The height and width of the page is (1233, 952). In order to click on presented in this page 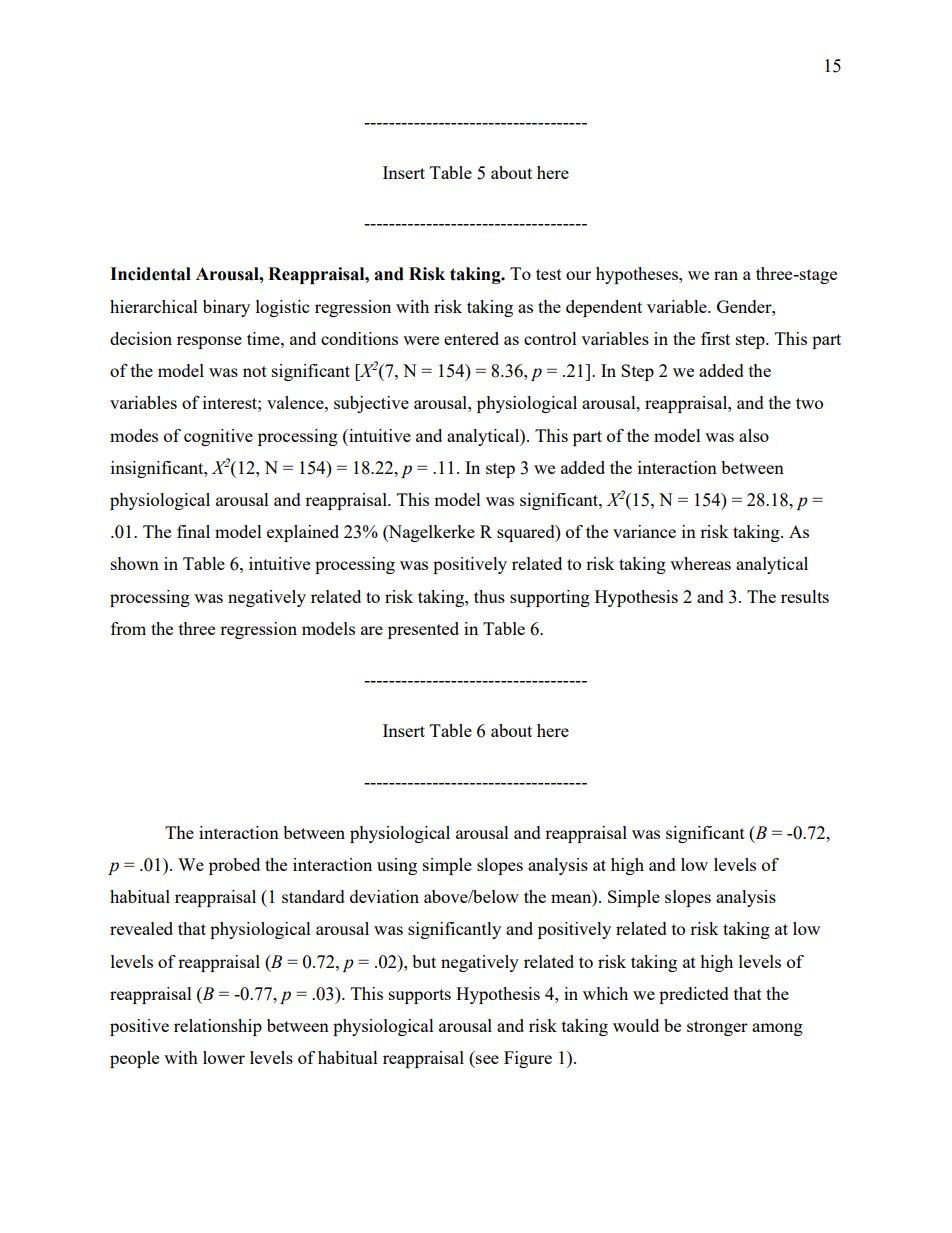, I will do `click(423, 630)`.
